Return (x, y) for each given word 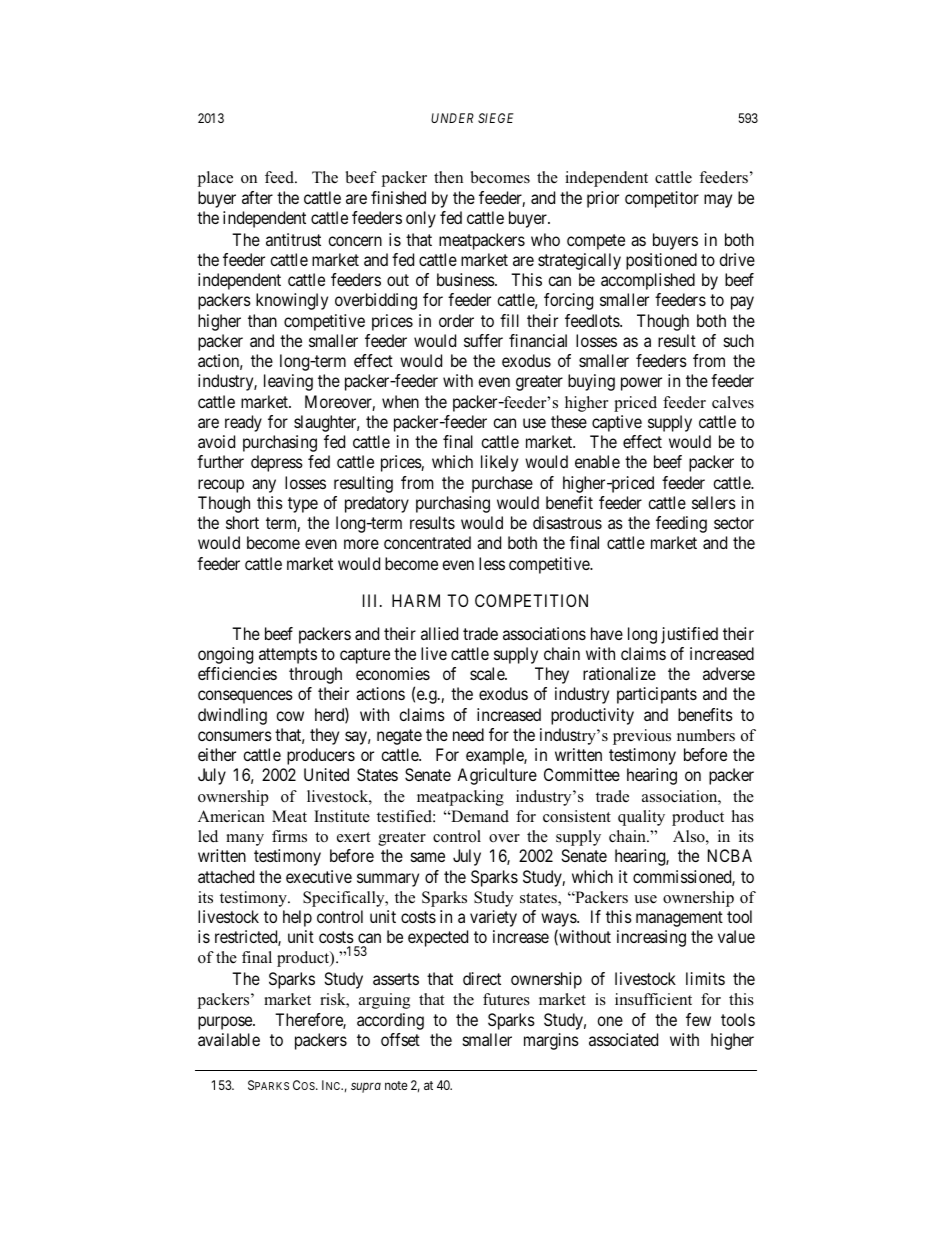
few (698, 1019)
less (492, 563)
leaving (288, 382)
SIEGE (496, 118)
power (641, 384)
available (229, 1039)
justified (689, 635)
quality (641, 818)
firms (289, 836)
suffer (483, 340)
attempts (288, 656)
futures (506, 999)
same (428, 857)
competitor (662, 199)
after (257, 197)
